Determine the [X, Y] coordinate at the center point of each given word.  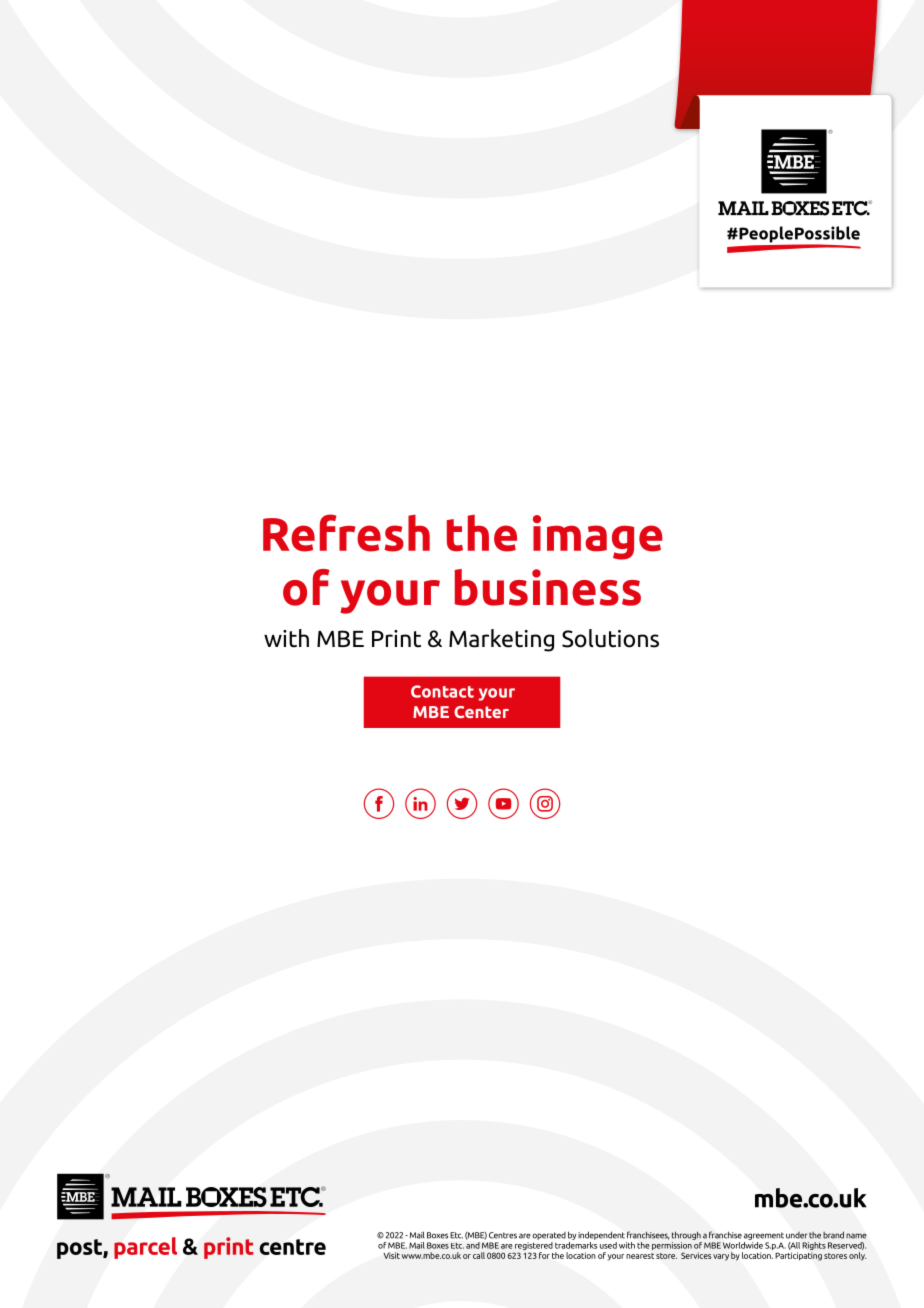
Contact [442, 691]
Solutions [610, 638]
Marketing [501, 640]
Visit [392, 1255]
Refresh [346, 533]
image [598, 537]
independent [601, 1235]
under [796, 1235]
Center [481, 712]
